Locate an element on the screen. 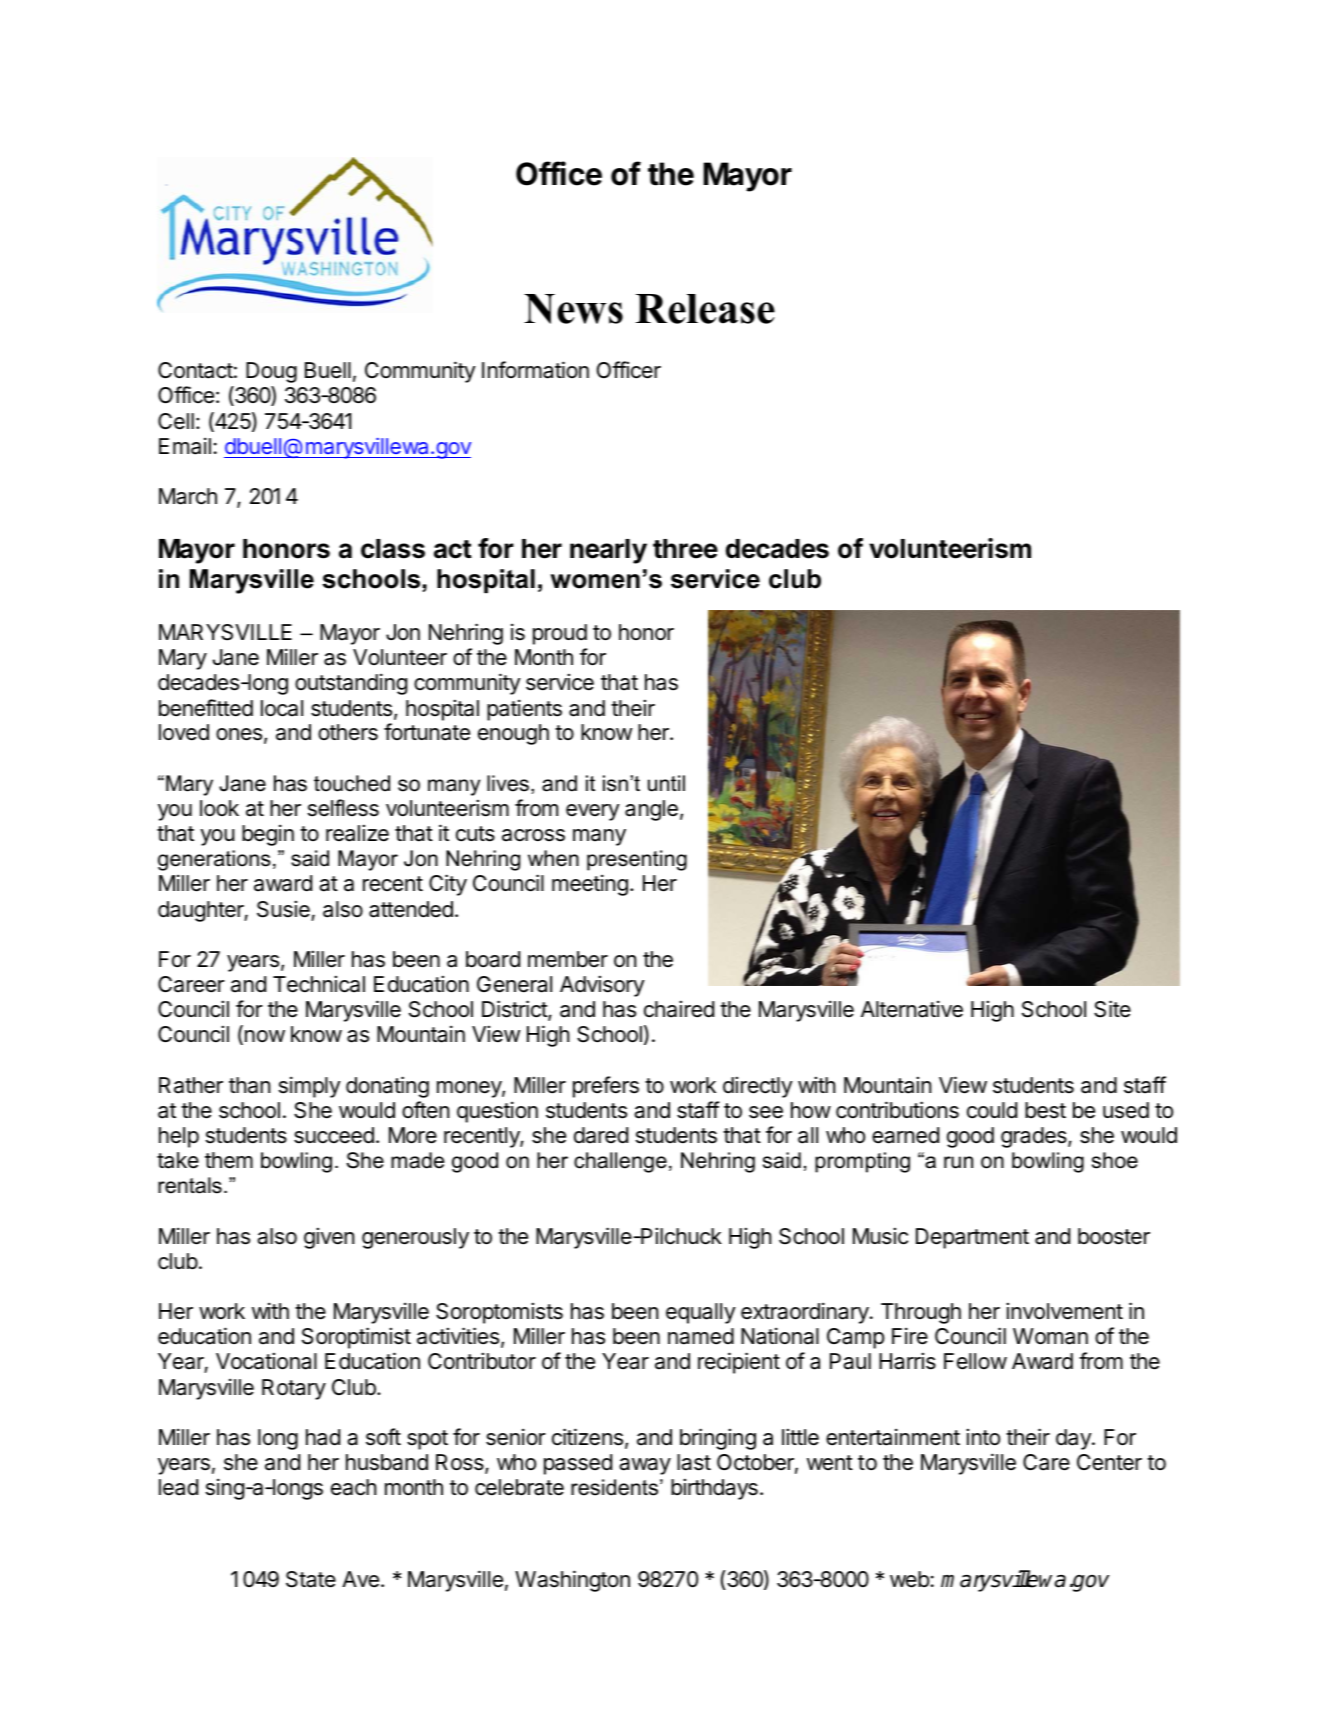 The width and height of the screenshot is (1338, 1732). equally is located at coordinates (701, 1313).
